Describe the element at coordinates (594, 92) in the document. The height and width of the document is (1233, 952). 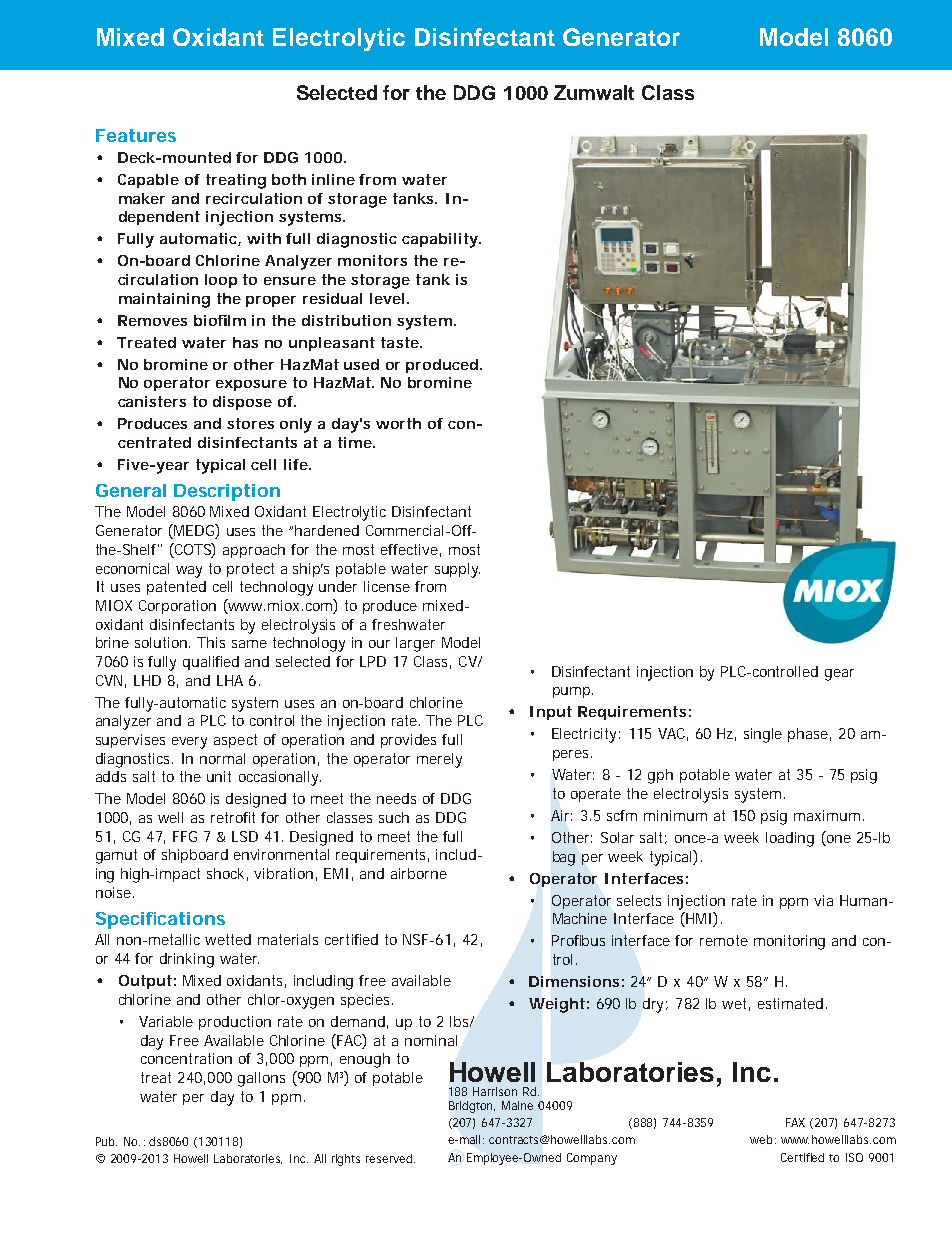
I see `Zumwalt` at that location.
